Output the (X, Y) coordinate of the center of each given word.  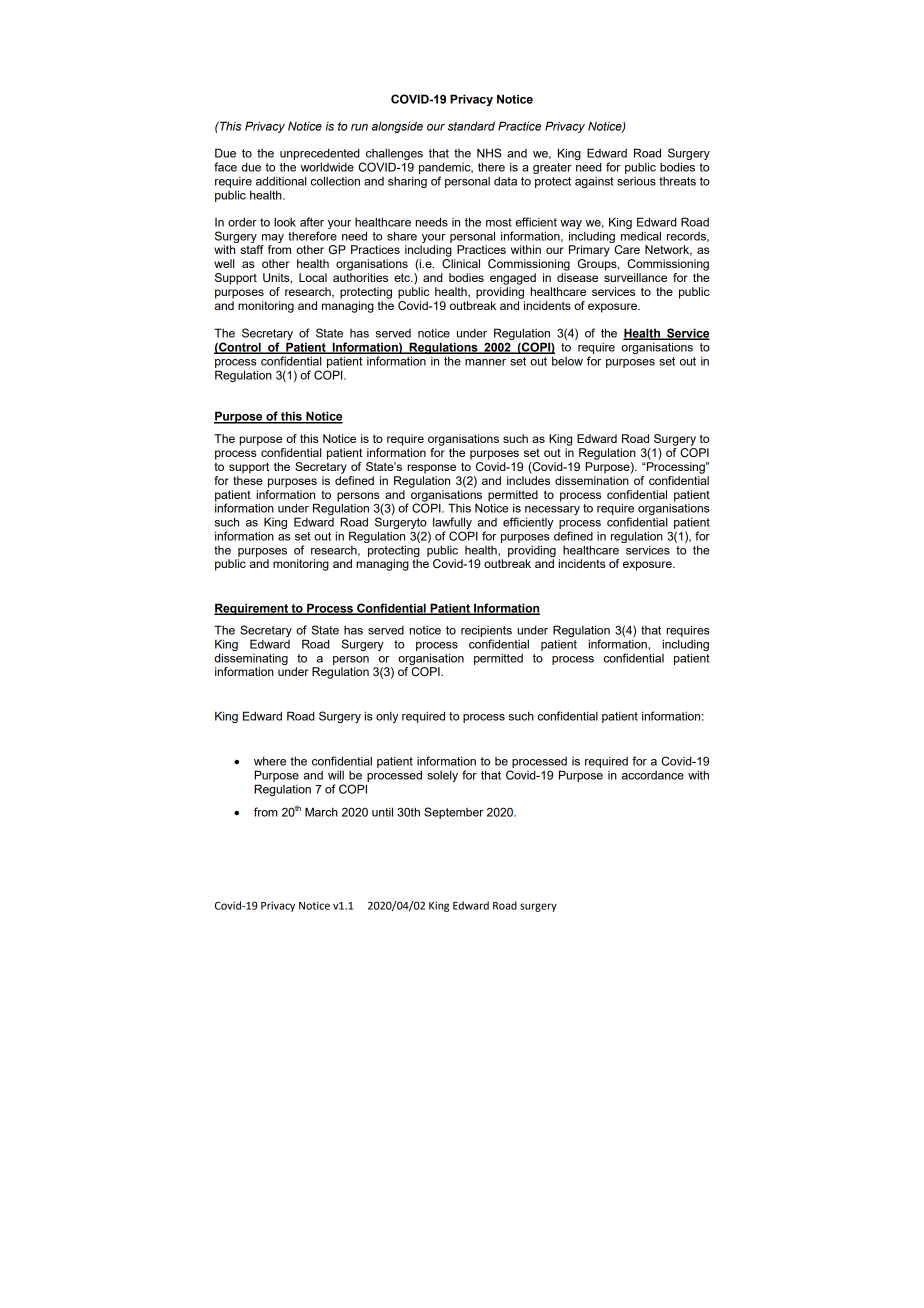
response (431, 469)
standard (471, 126)
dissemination (592, 479)
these (248, 479)
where (270, 761)
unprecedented (321, 155)
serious (636, 181)
